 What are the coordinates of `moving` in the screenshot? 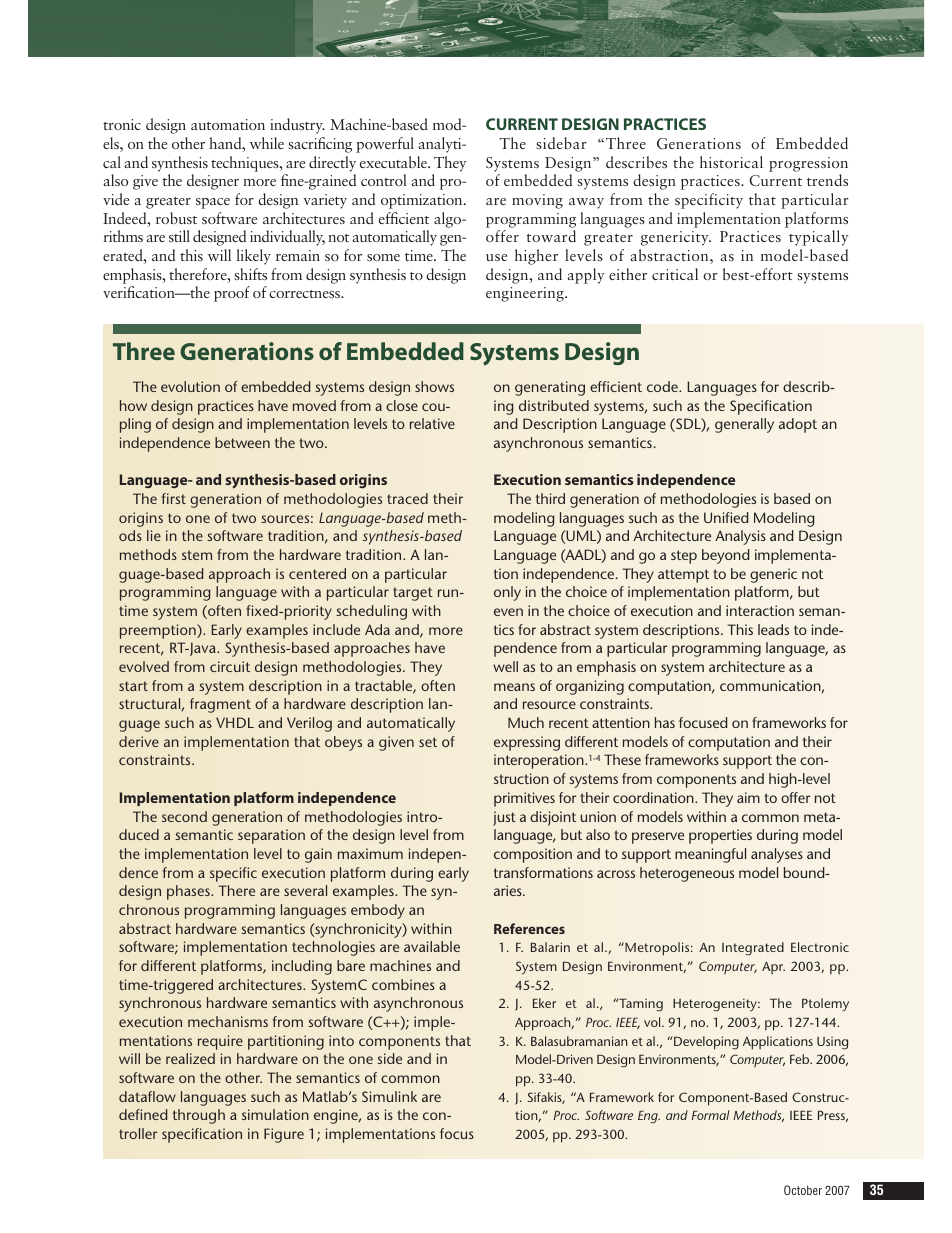 It's located at (537, 201).
